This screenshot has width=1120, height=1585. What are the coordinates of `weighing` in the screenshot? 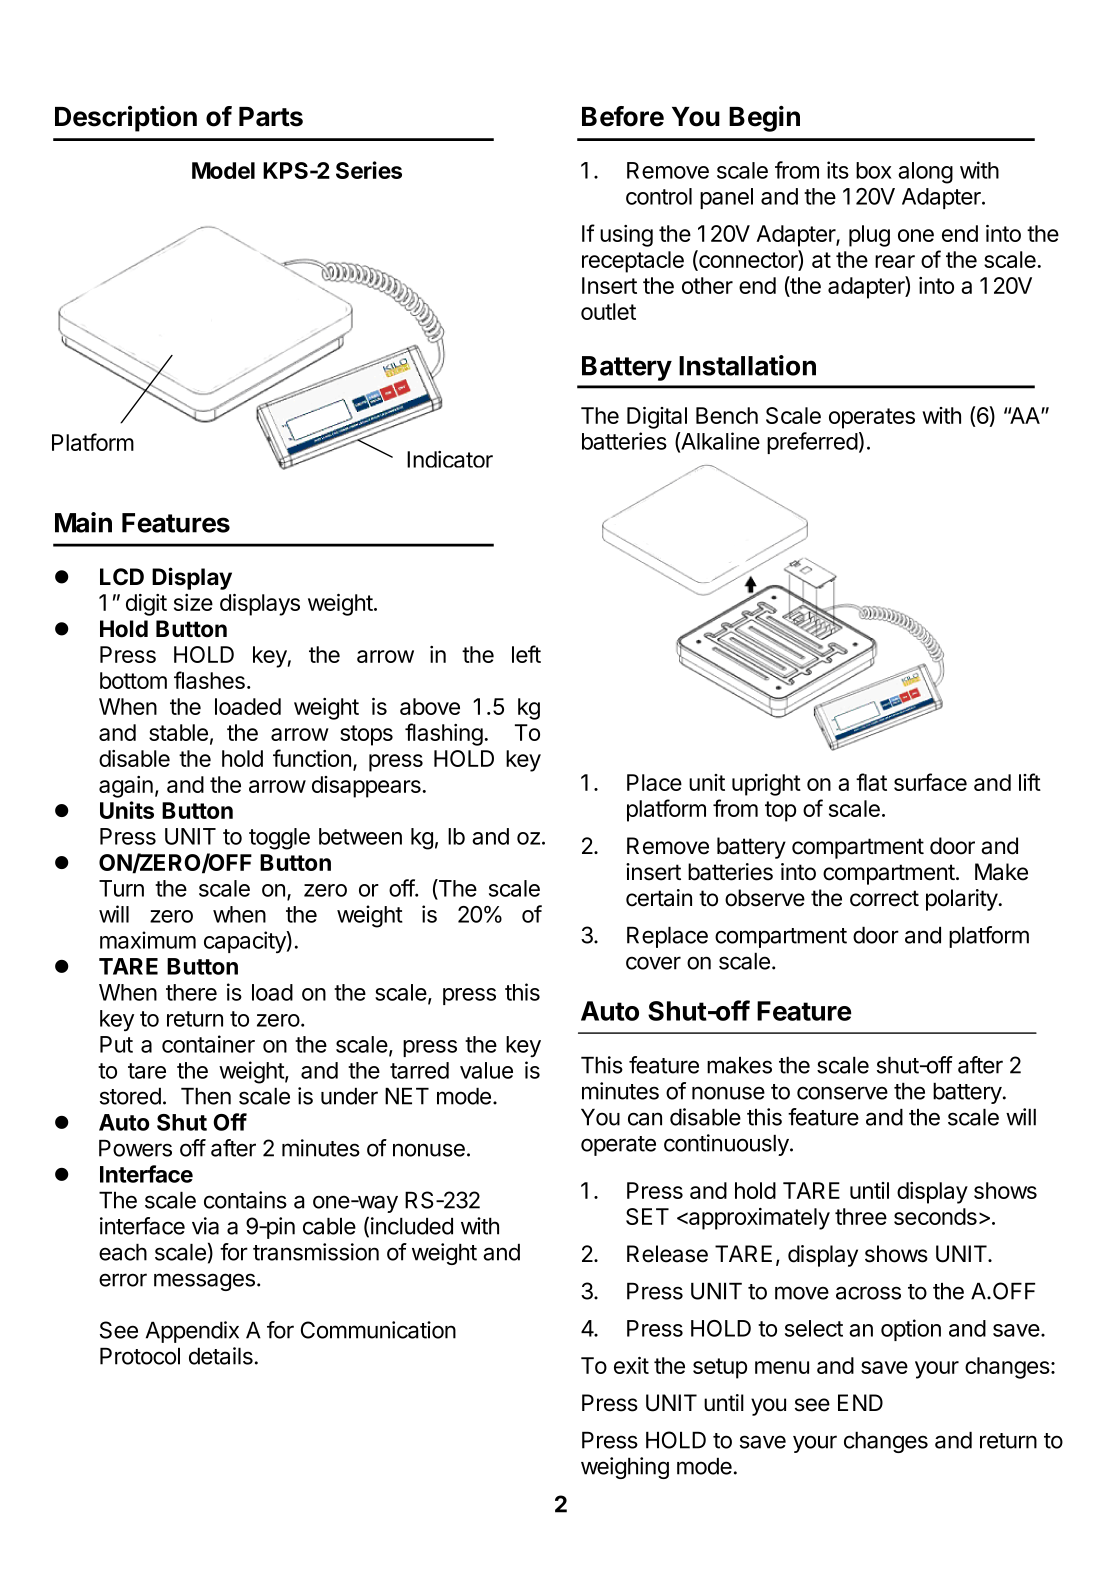 It's located at (625, 1468).
